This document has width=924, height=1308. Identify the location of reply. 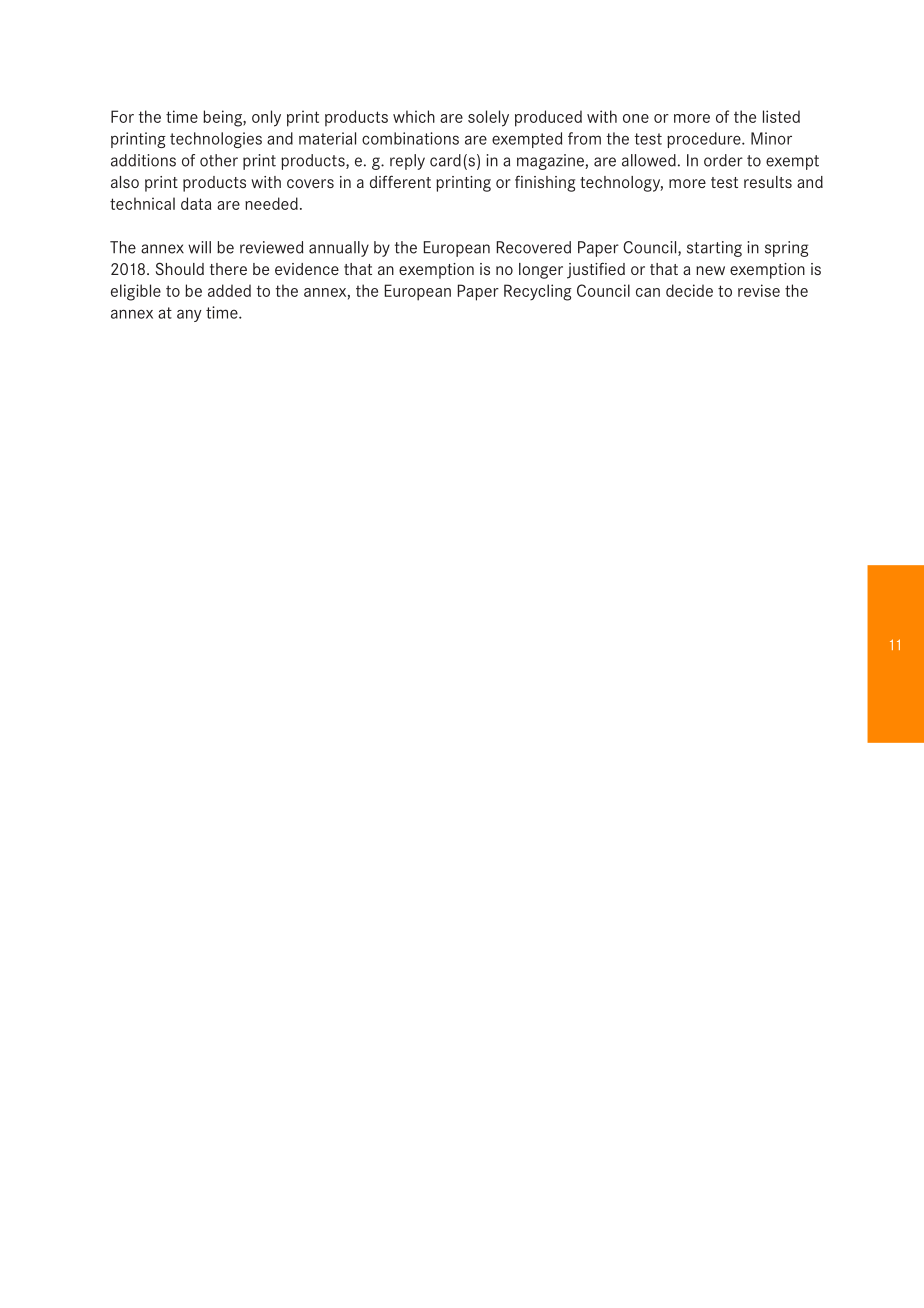
(407, 162).
